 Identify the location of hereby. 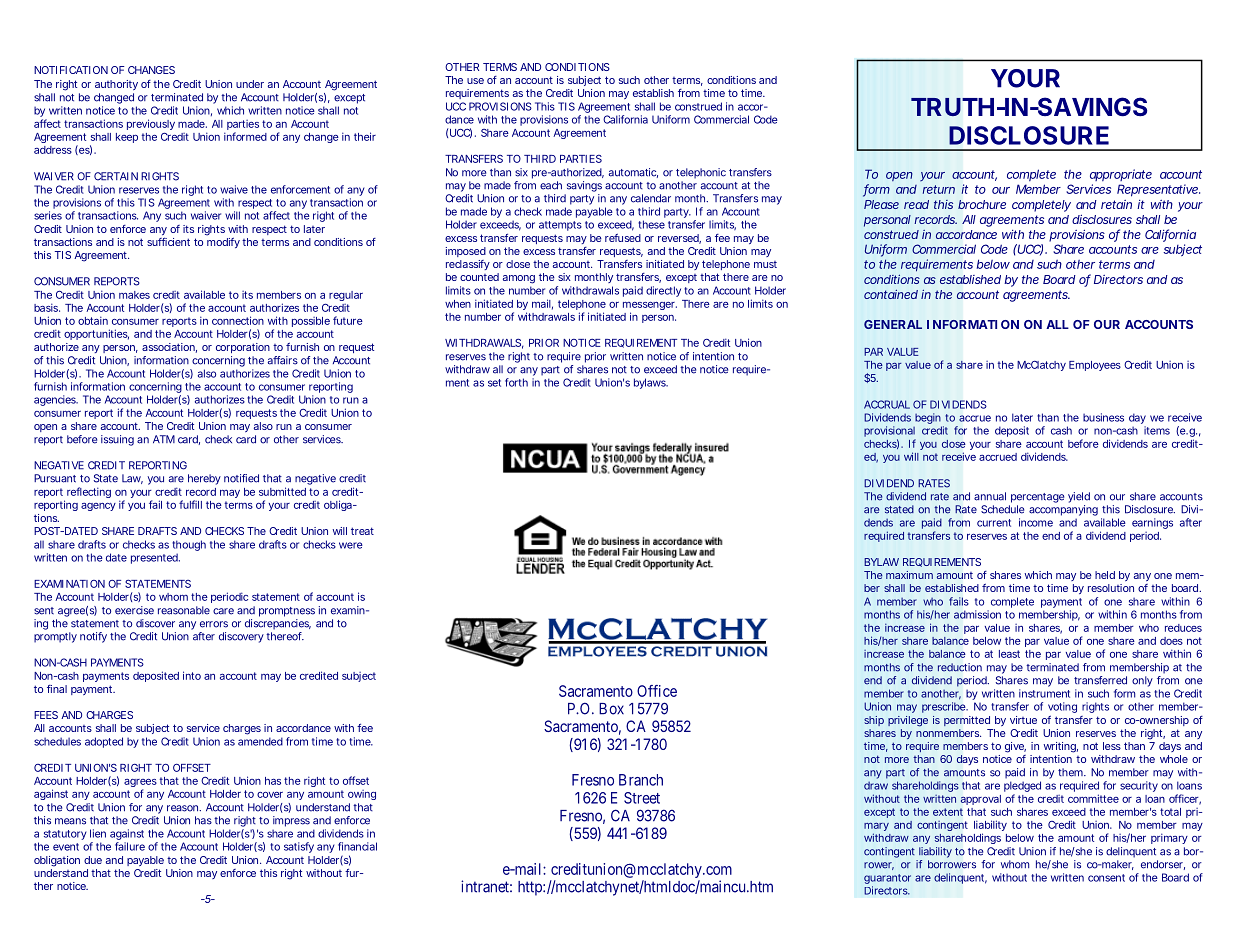
(204, 479).
